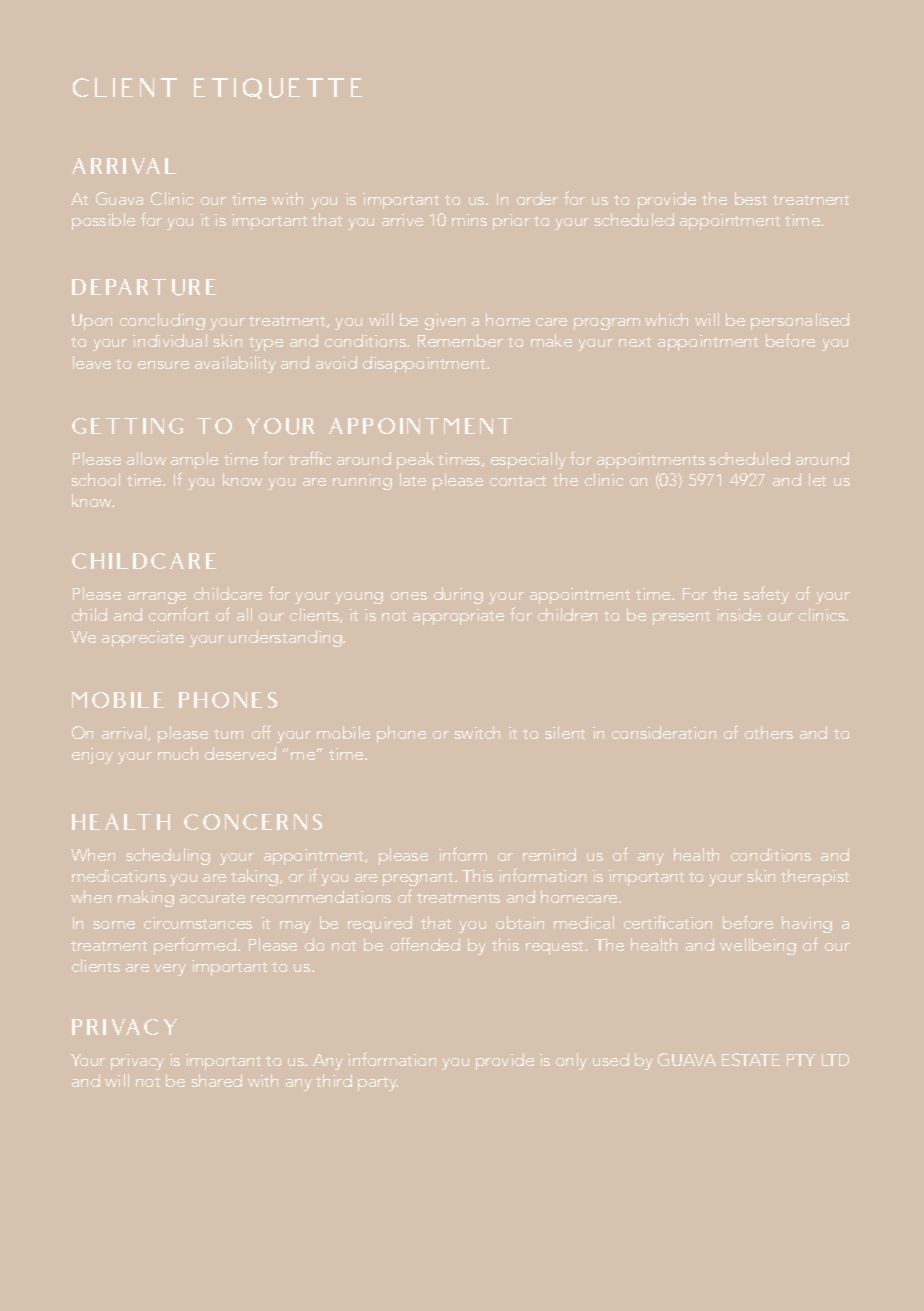 Image resolution: width=924 pixels, height=1311 pixels. I want to click on ESTATE, so click(751, 1059).
